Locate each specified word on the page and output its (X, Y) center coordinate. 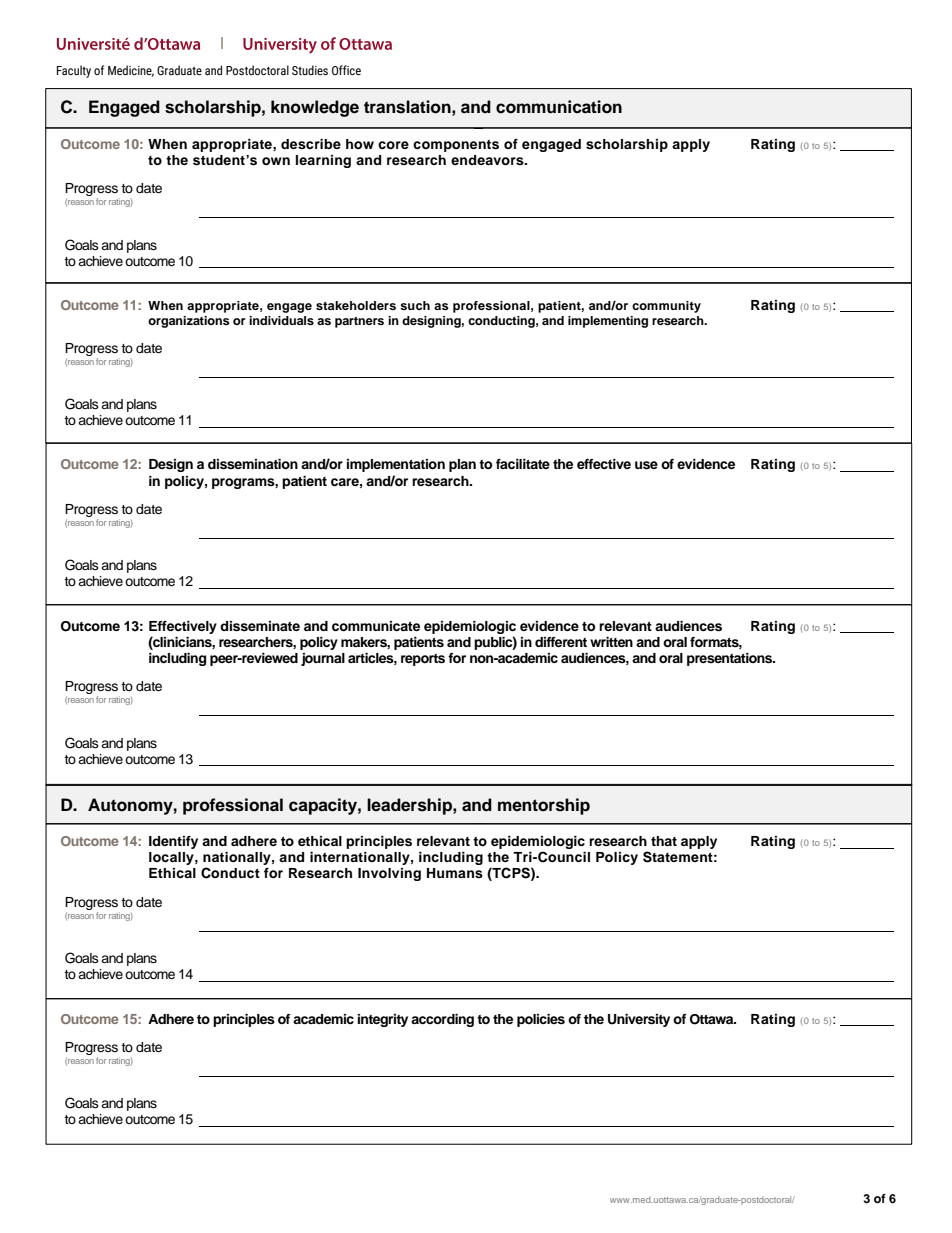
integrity (383, 1020)
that (664, 841)
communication (559, 107)
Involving (389, 874)
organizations (189, 322)
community (666, 307)
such (415, 305)
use (646, 465)
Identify (173, 842)
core (393, 145)
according (442, 1020)
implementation (396, 465)
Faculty (74, 71)
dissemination (253, 464)
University (639, 1020)
